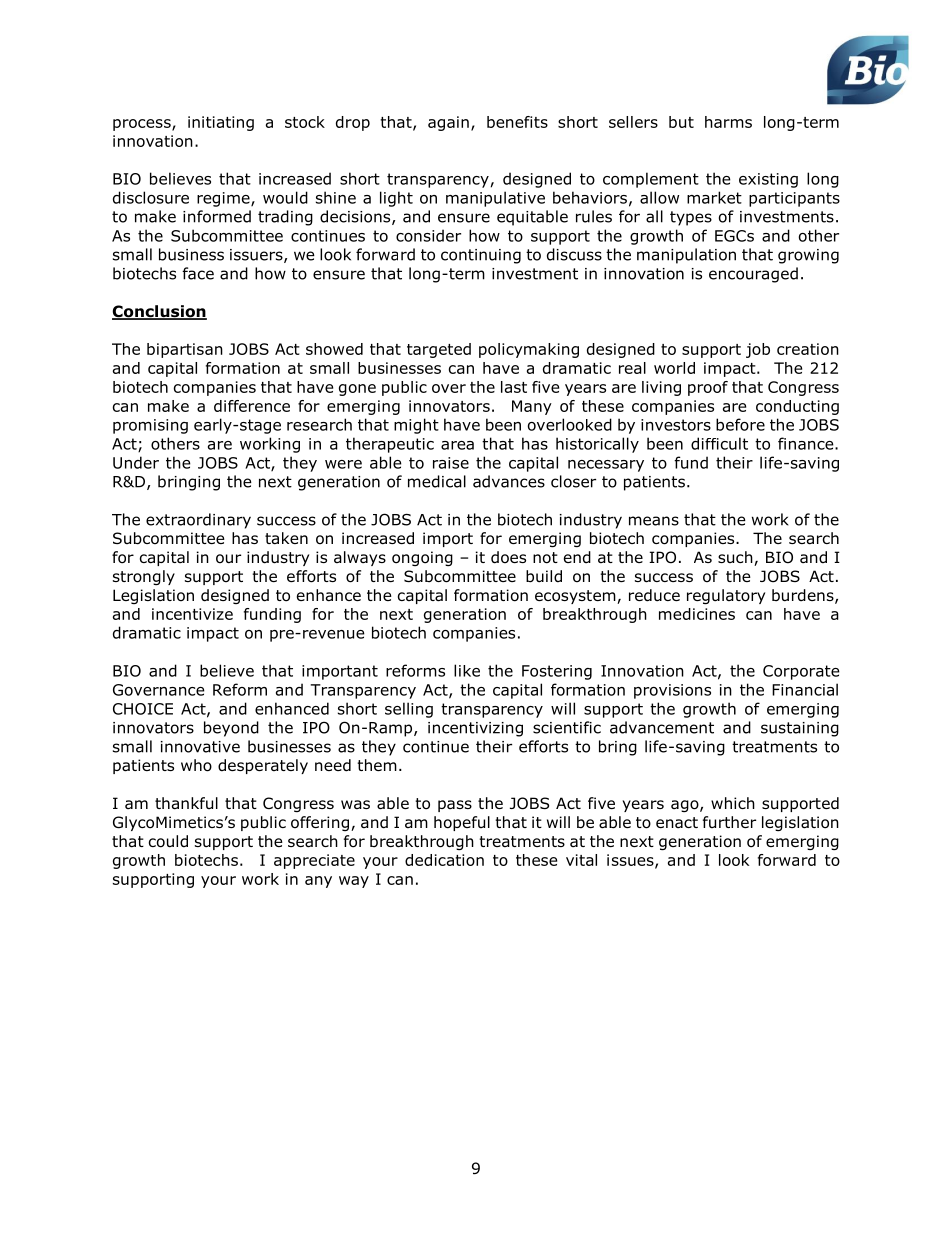  I want to click on harms, so click(728, 122).
